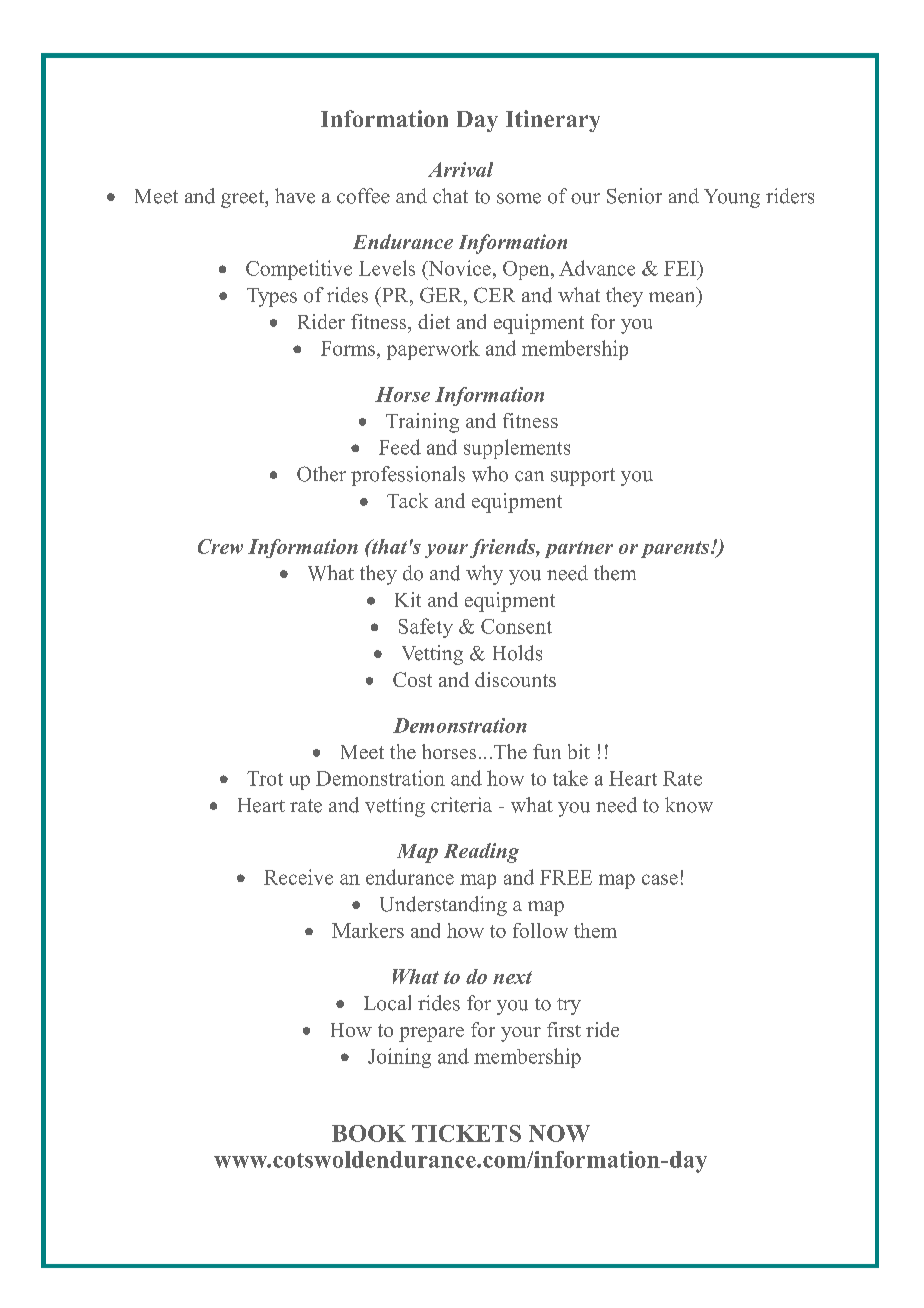  Describe the element at coordinates (466, 1133) in the screenshot. I see `TICKETS` at that location.
